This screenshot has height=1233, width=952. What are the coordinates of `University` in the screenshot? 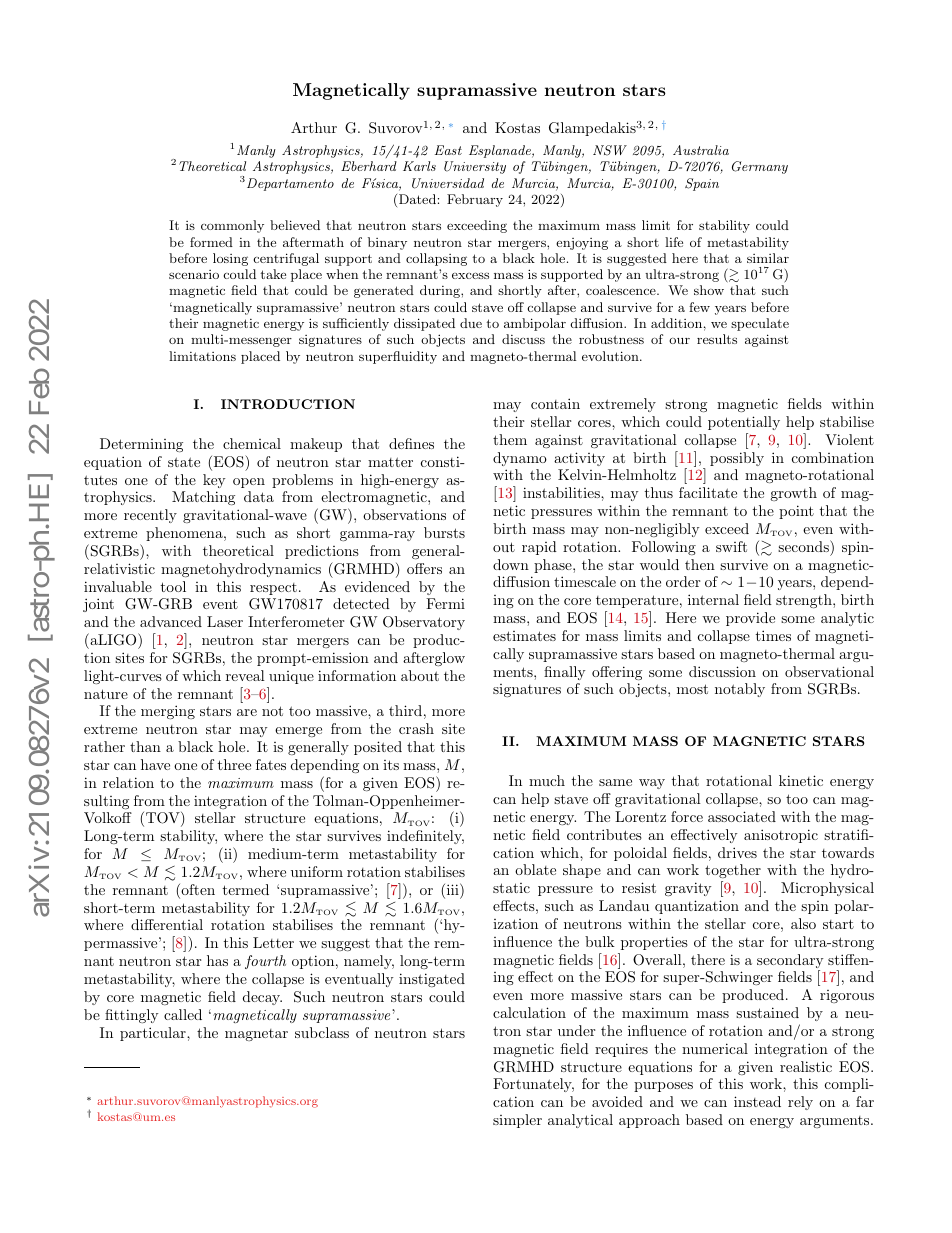 It's located at (475, 167).
